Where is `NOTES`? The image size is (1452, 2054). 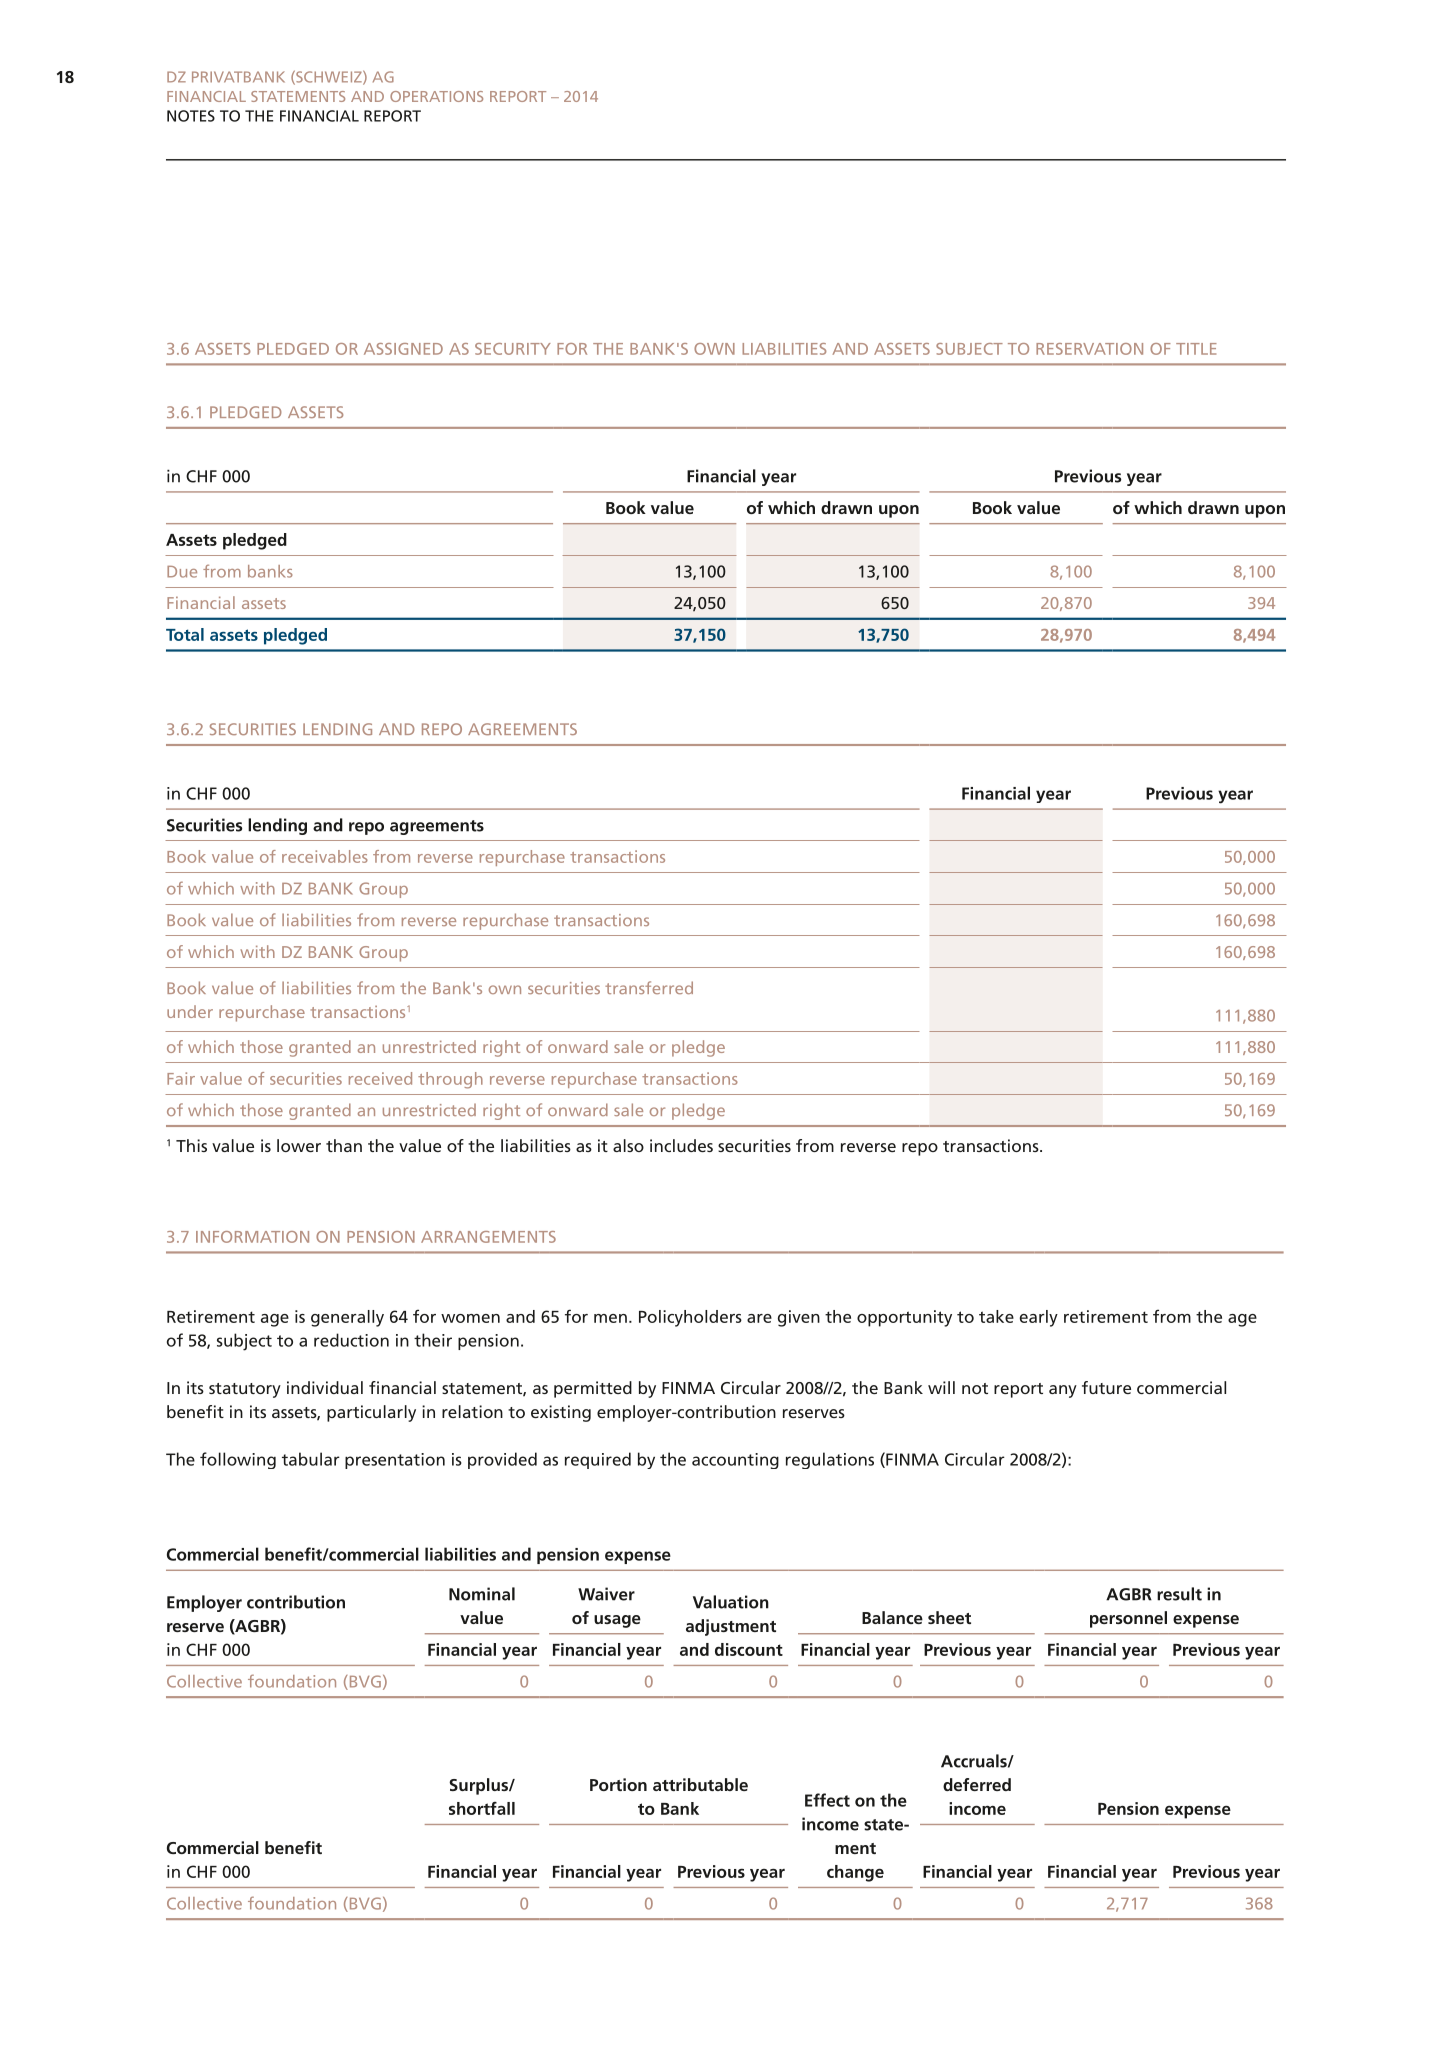
NOTES is located at coordinates (191, 116).
